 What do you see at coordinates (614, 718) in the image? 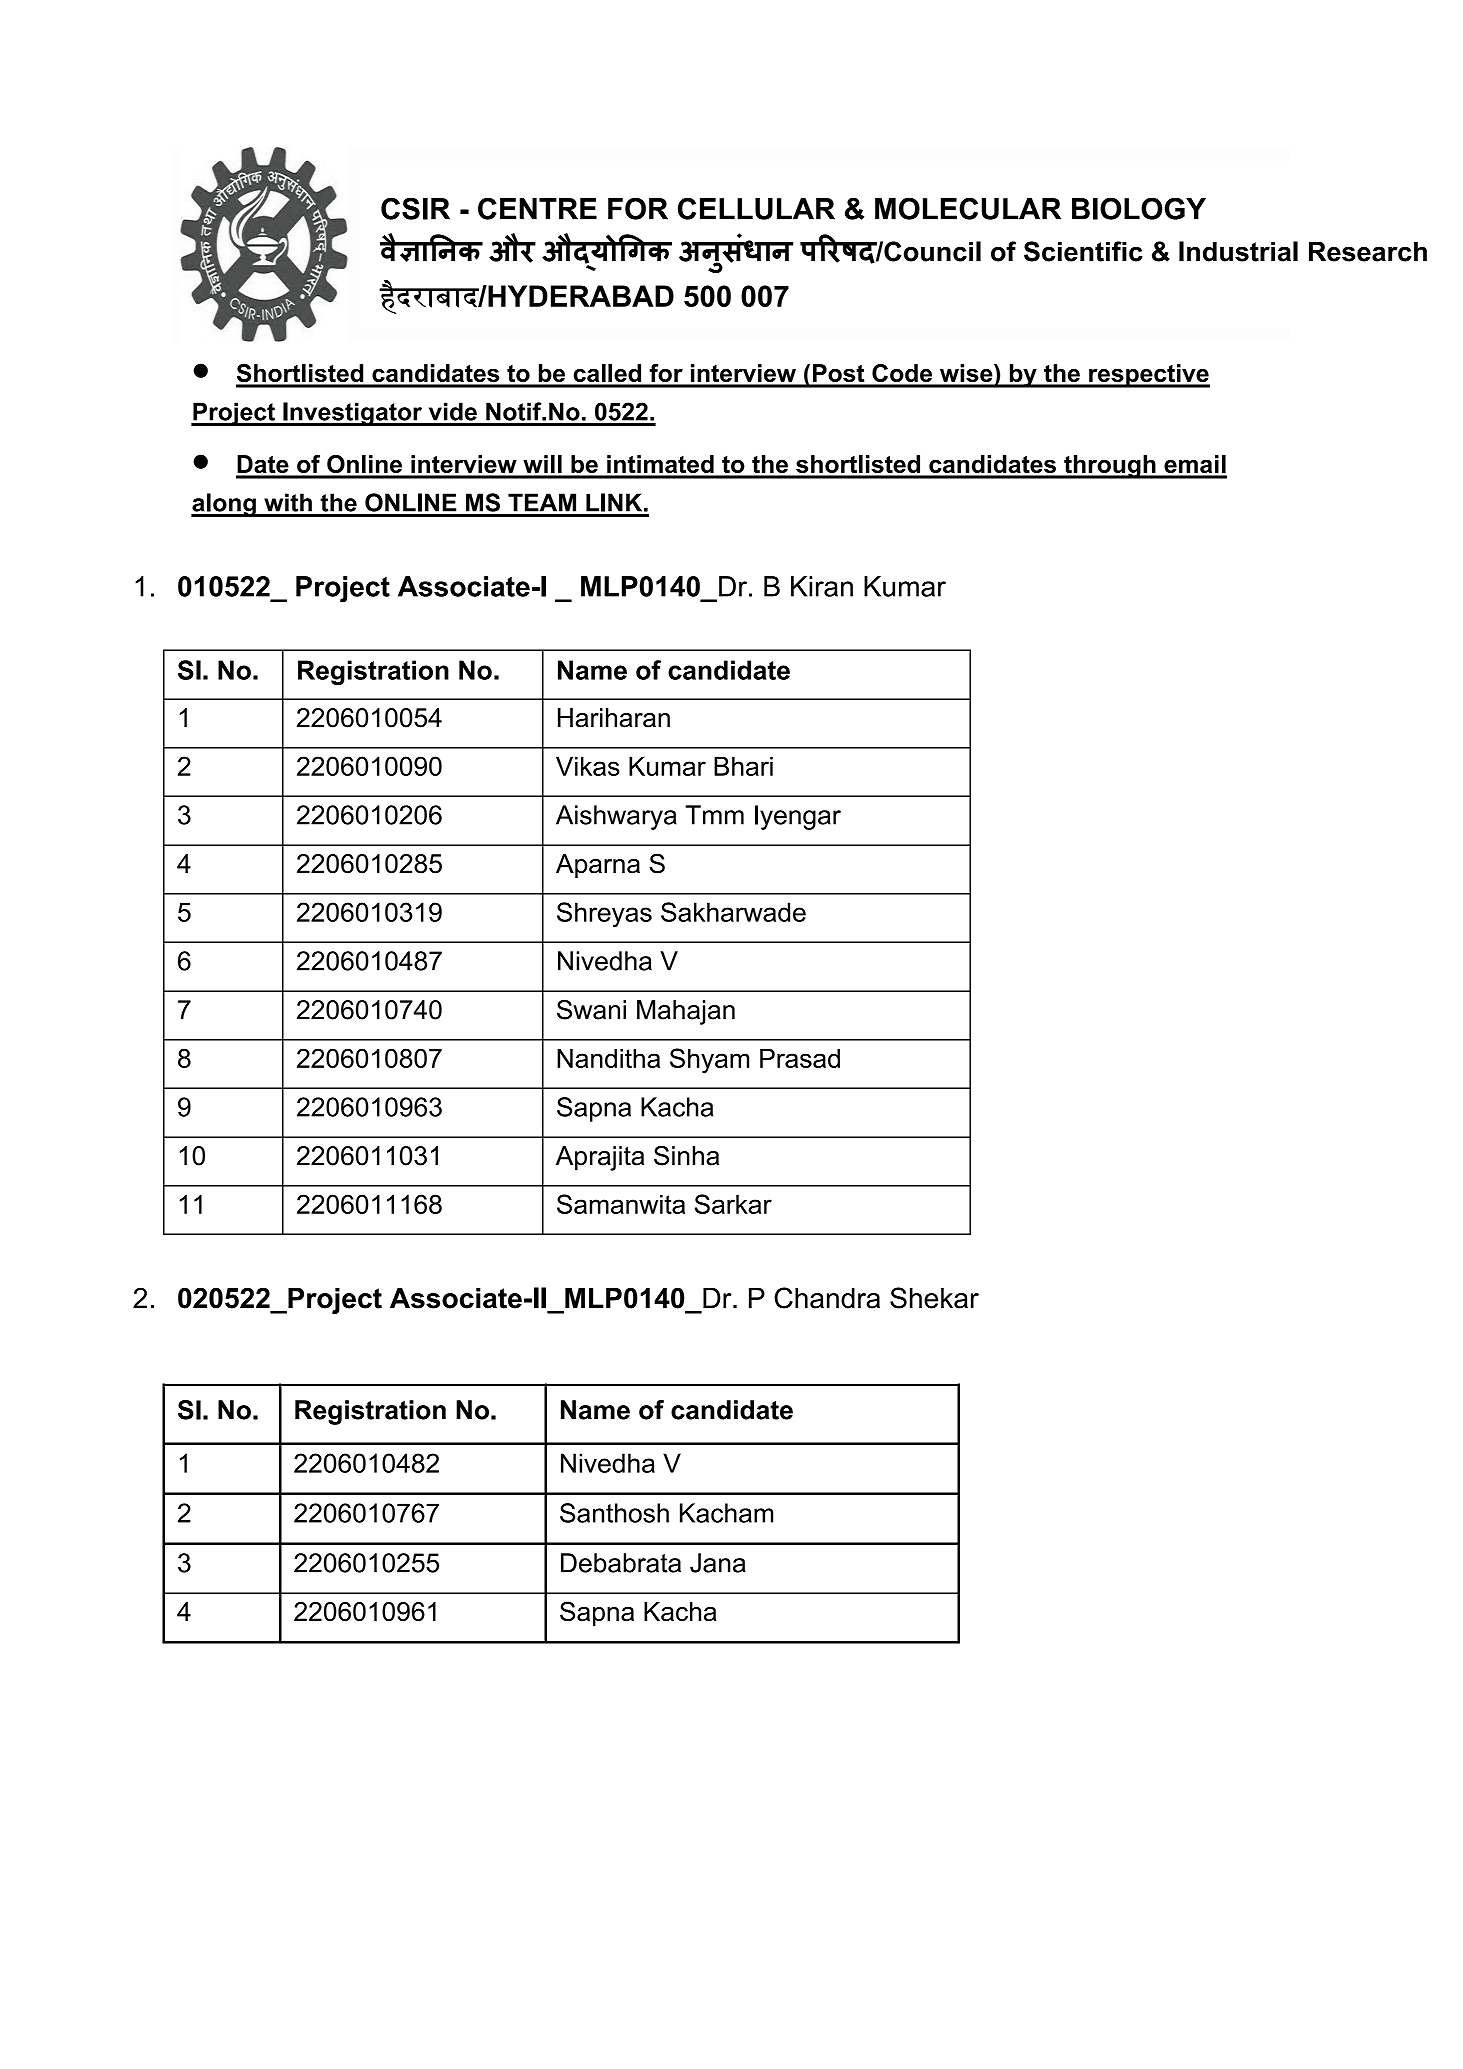
I see `Hariharan` at bounding box center [614, 718].
